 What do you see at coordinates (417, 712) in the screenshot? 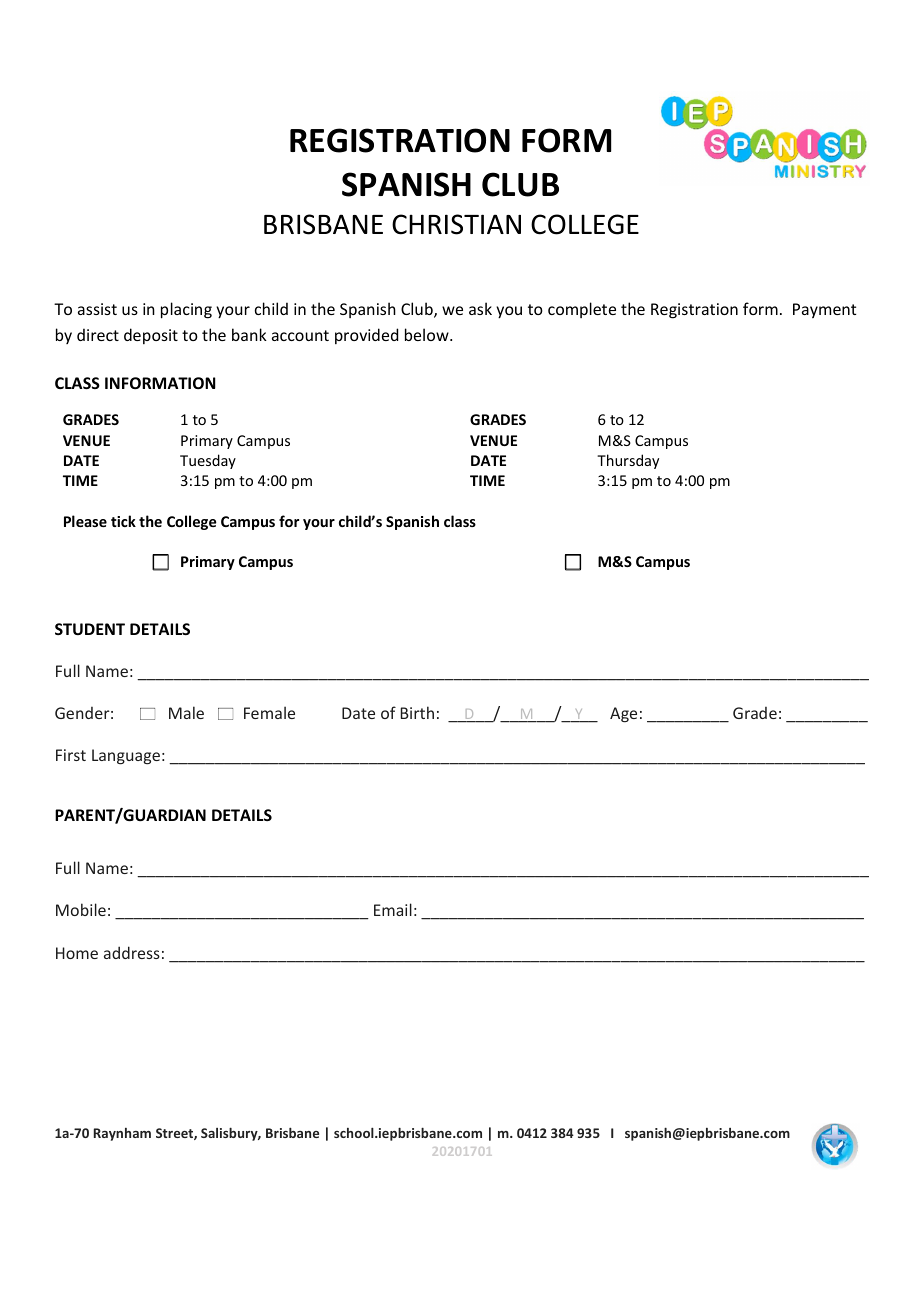
I see `Birth` at bounding box center [417, 712].
